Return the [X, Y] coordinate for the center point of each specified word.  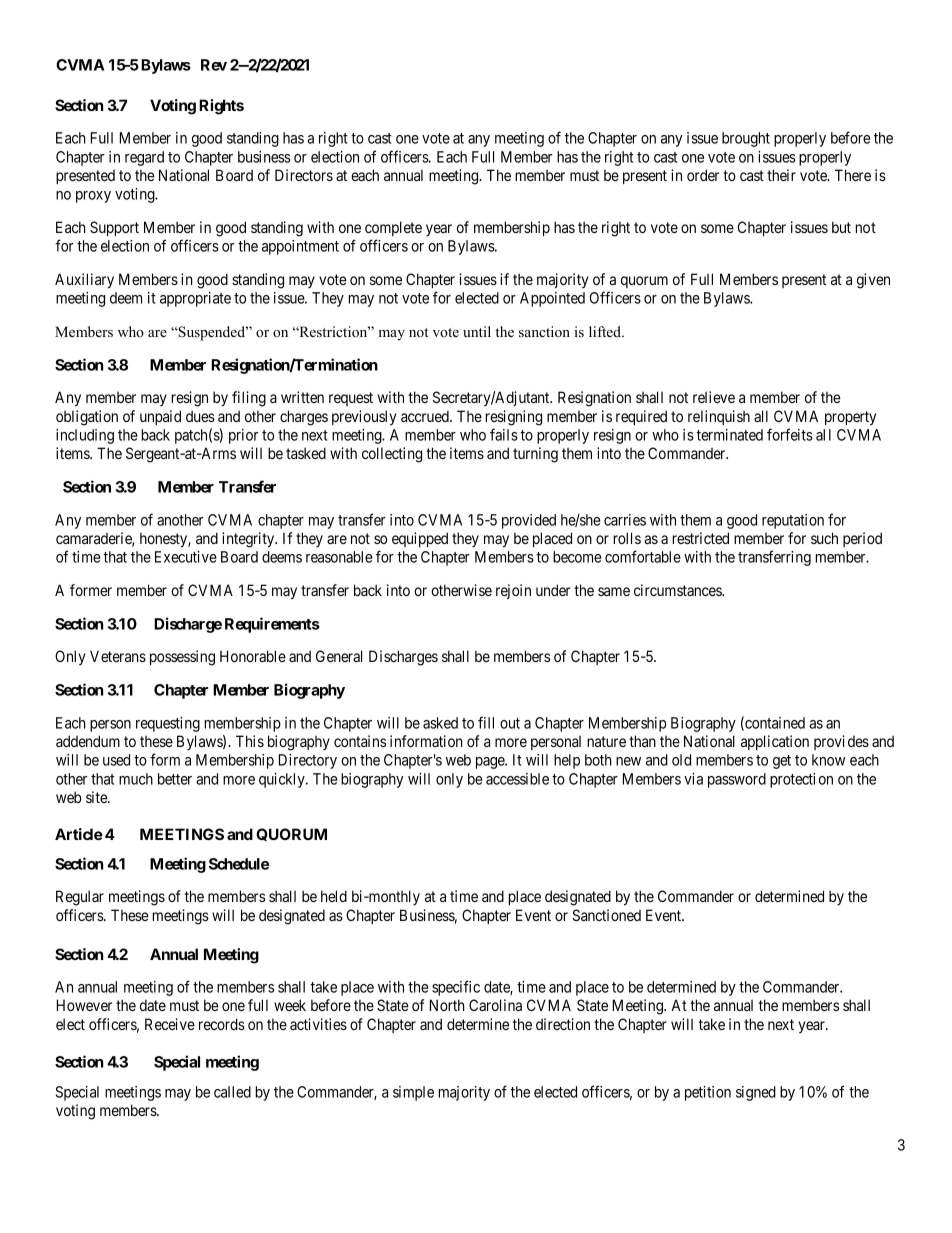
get [782, 762]
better [175, 779]
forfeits [790, 434]
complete [393, 228]
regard [144, 158]
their [781, 175]
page [491, 763]
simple [413, 1093]
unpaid [160, 417]
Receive [170, 1024]
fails [504, 434]
